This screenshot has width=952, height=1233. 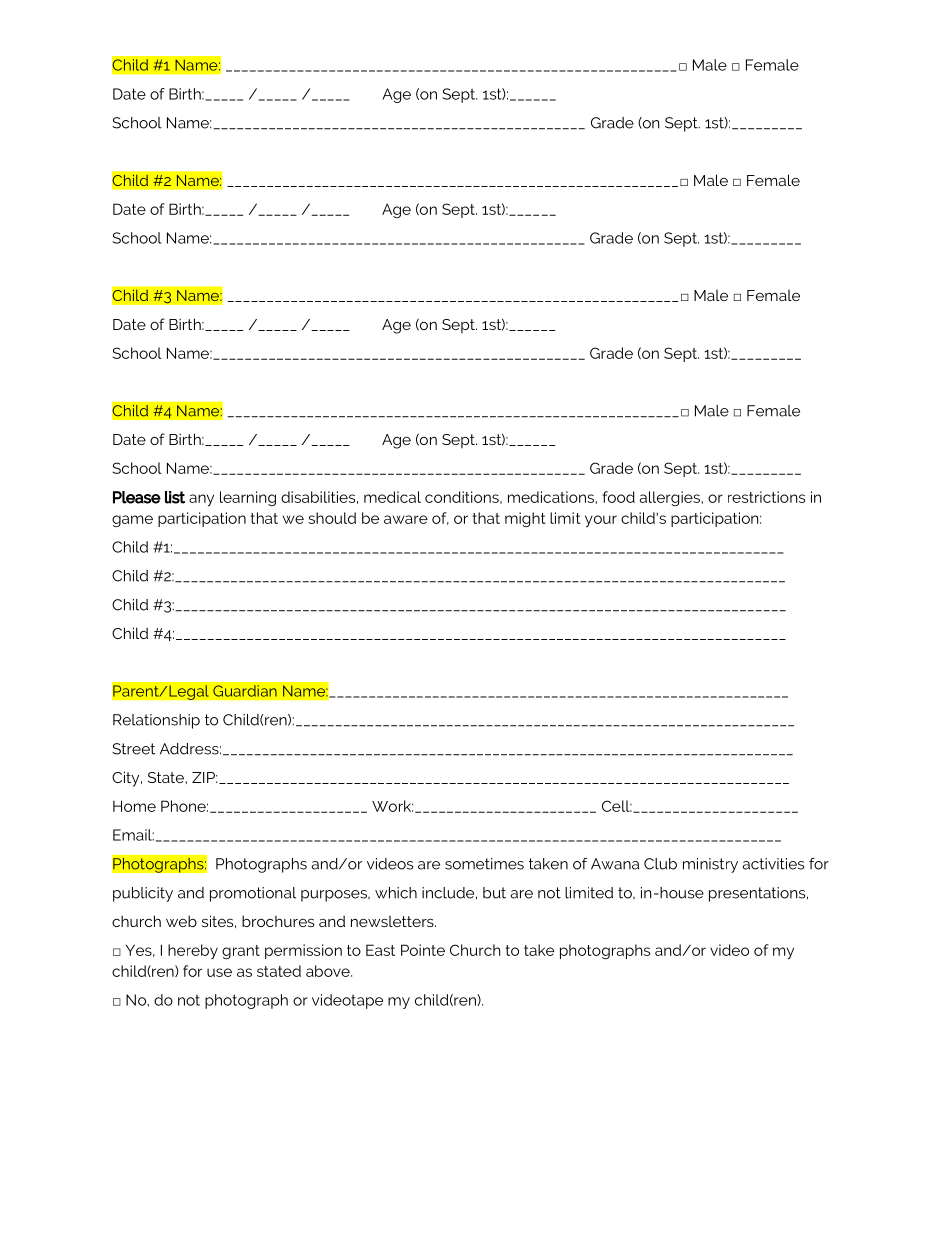 What do you see at coordinates (484, 864) in the screenshot?
I see `sometimes` at bounding box center [484, 864].
